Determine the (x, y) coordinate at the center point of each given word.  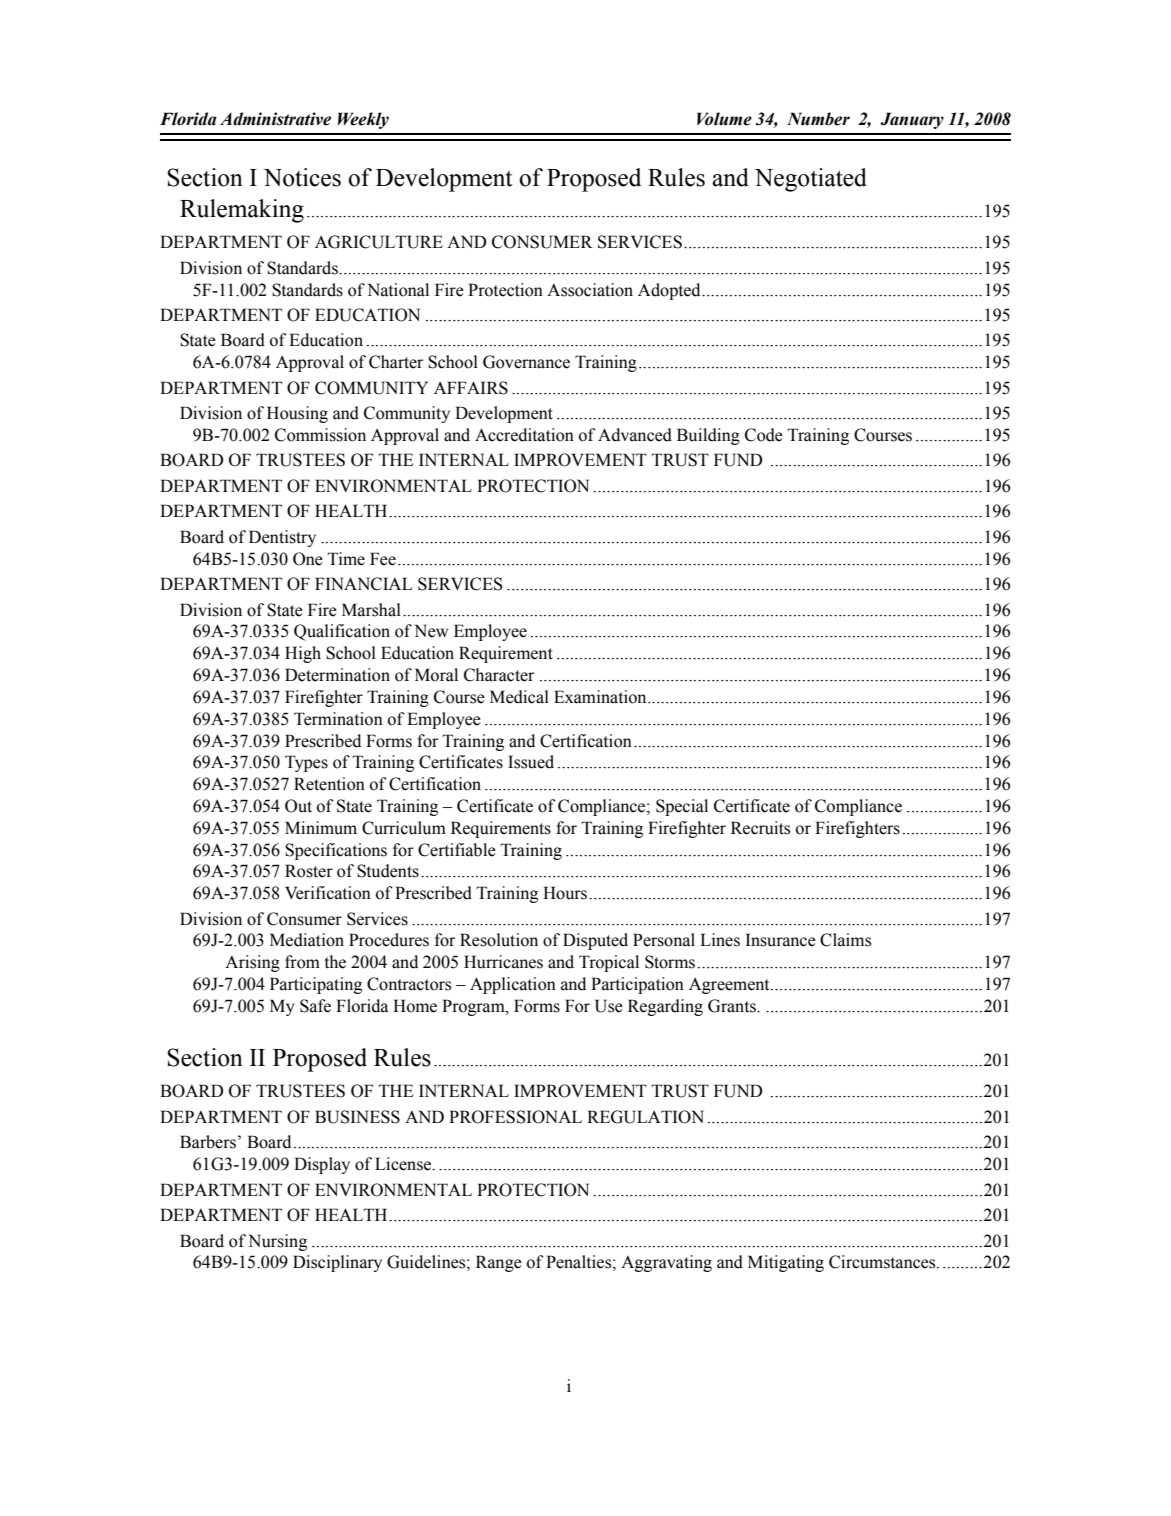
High (303, 654)
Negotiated (811, 180)
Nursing (278, 1242)
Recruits (760, 828)
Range (499, 1263)
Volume (724, 119)
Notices (302, 177)
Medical (519, 697)
